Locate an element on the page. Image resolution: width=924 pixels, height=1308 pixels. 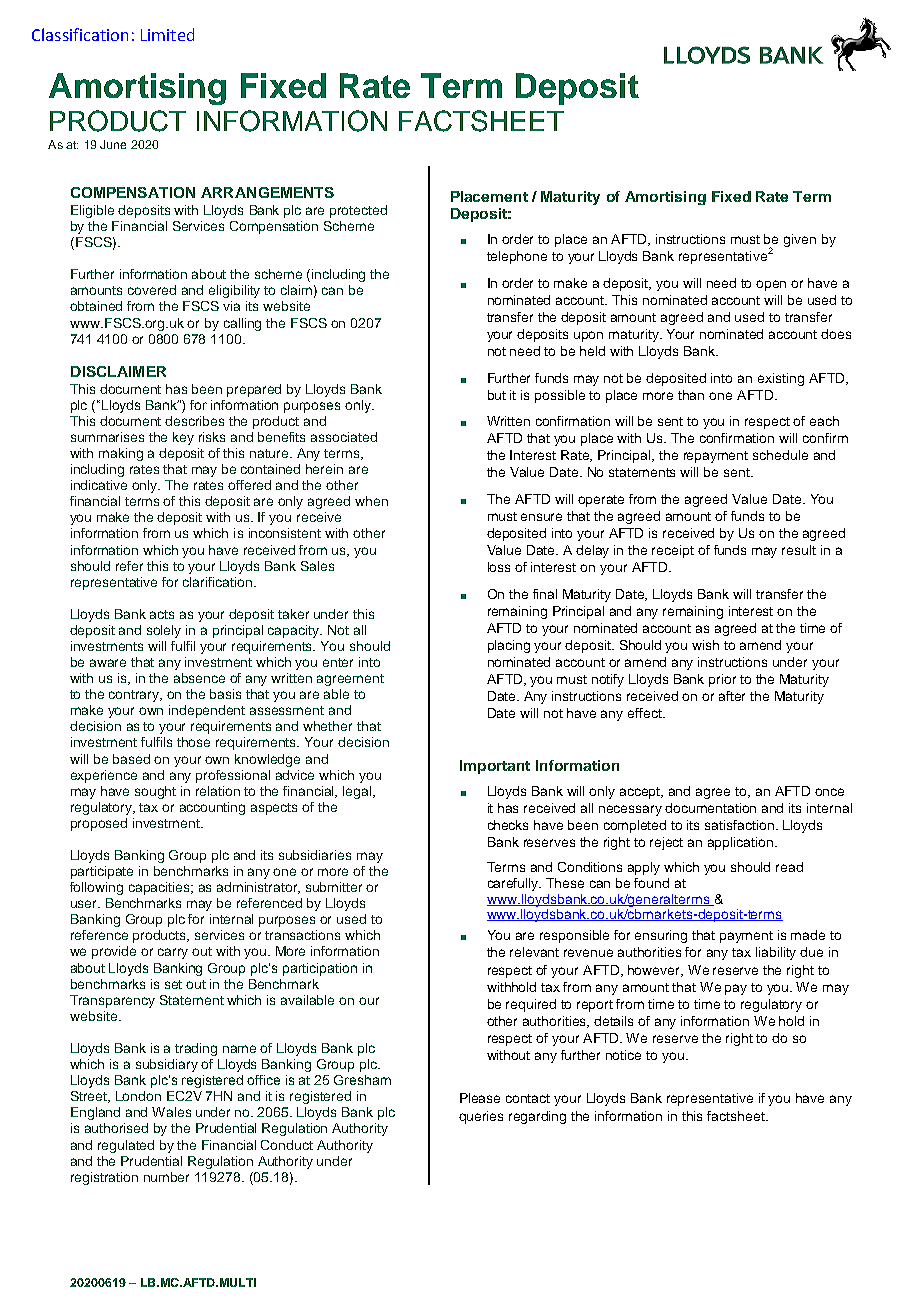
covered is located at coordinates (152, 290).
